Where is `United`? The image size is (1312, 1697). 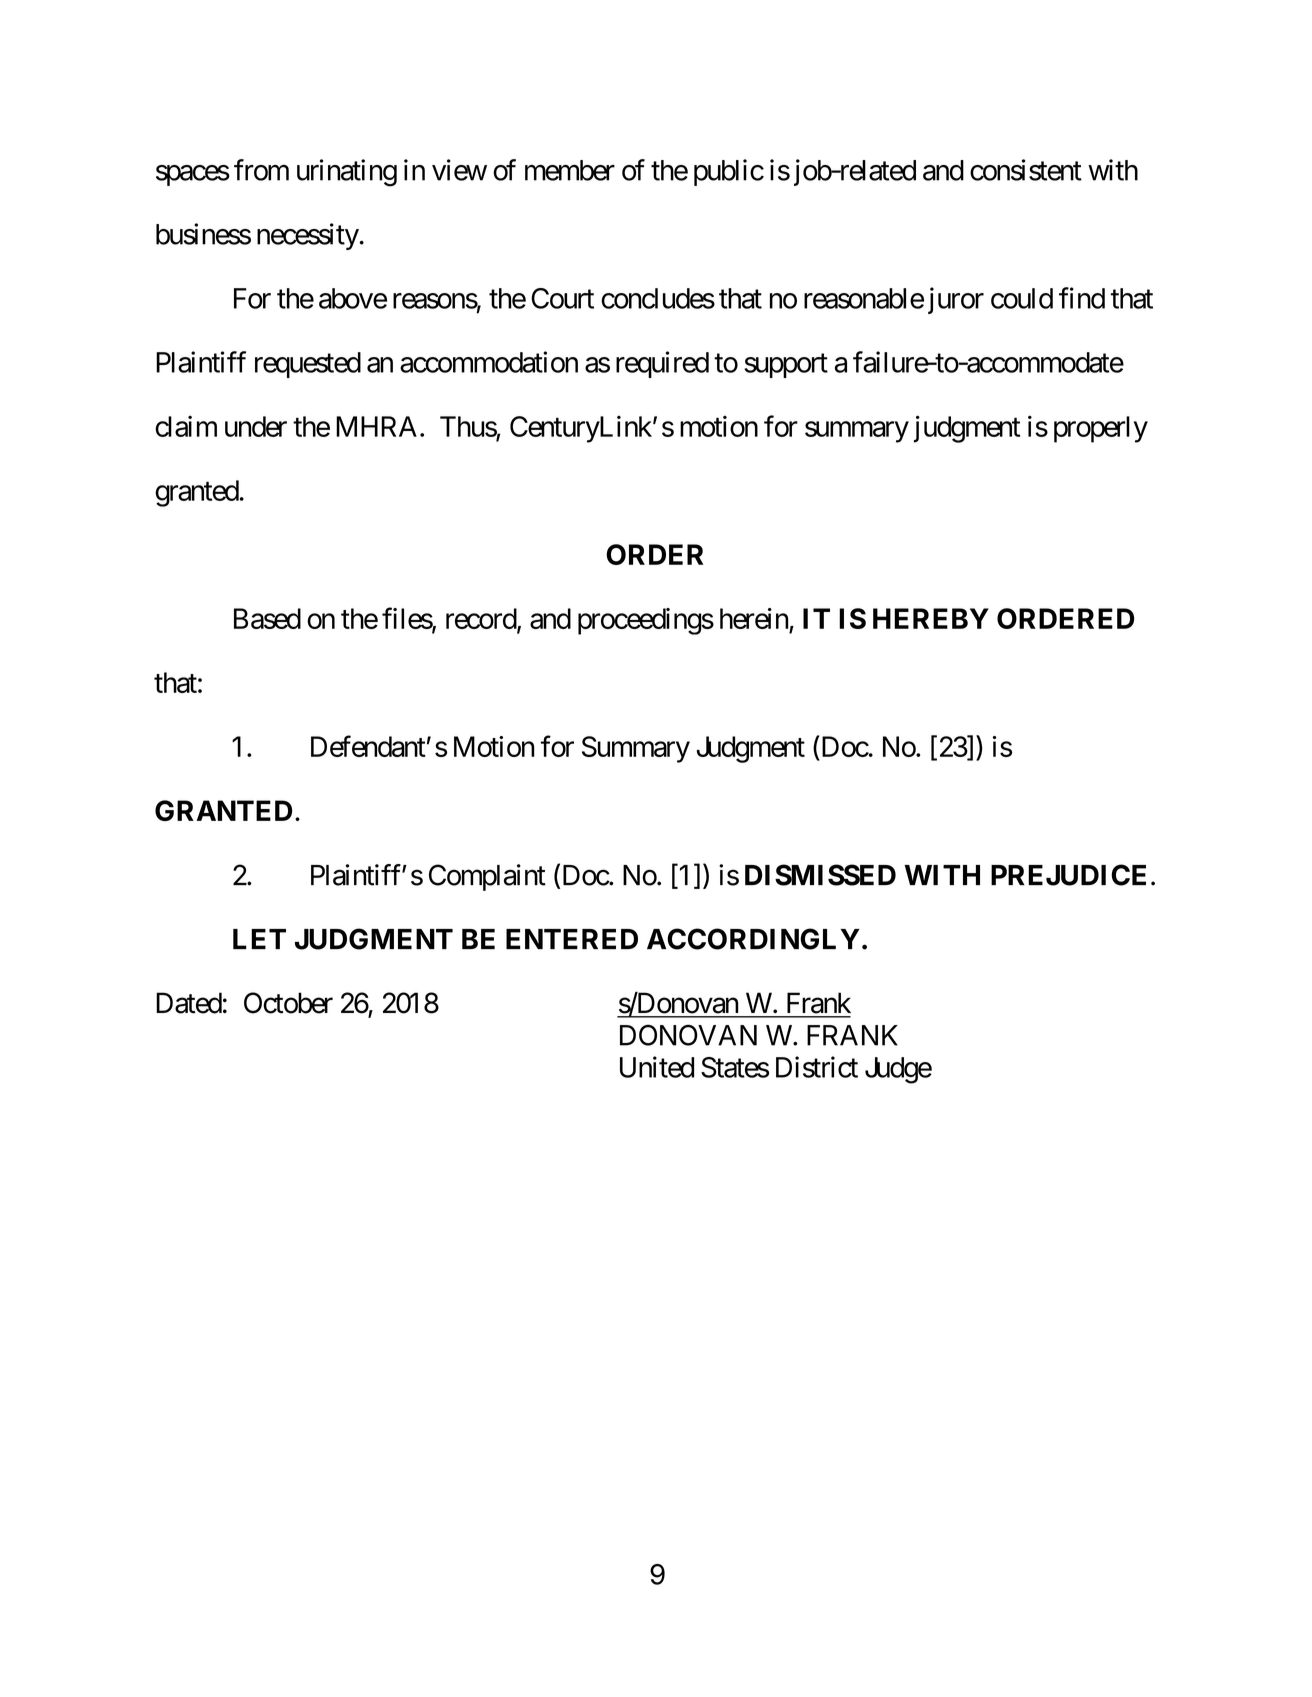
United is located at coordinates (657, 1067).
